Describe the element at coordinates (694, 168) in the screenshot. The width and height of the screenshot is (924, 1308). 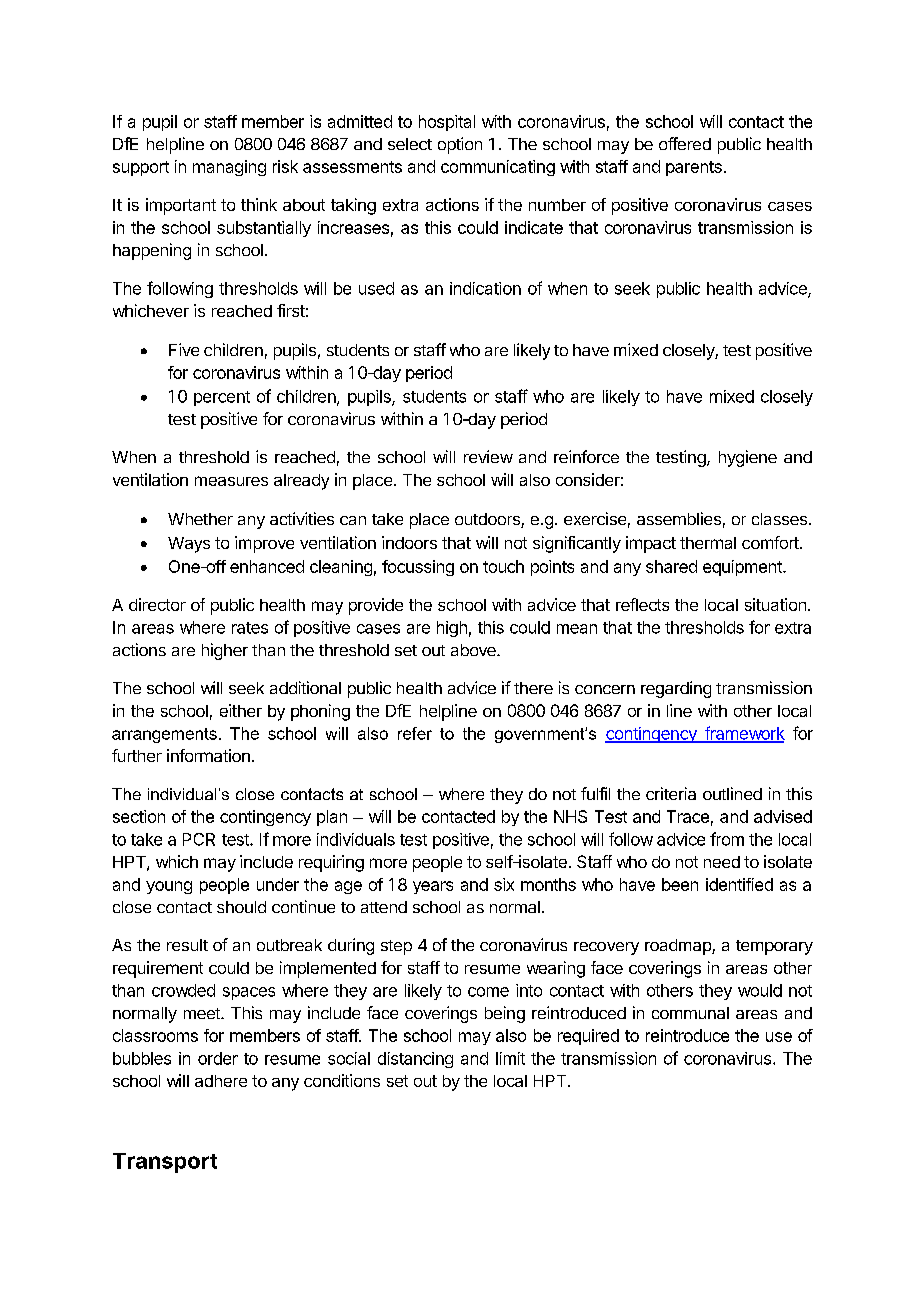
I see `parents` at that location.
